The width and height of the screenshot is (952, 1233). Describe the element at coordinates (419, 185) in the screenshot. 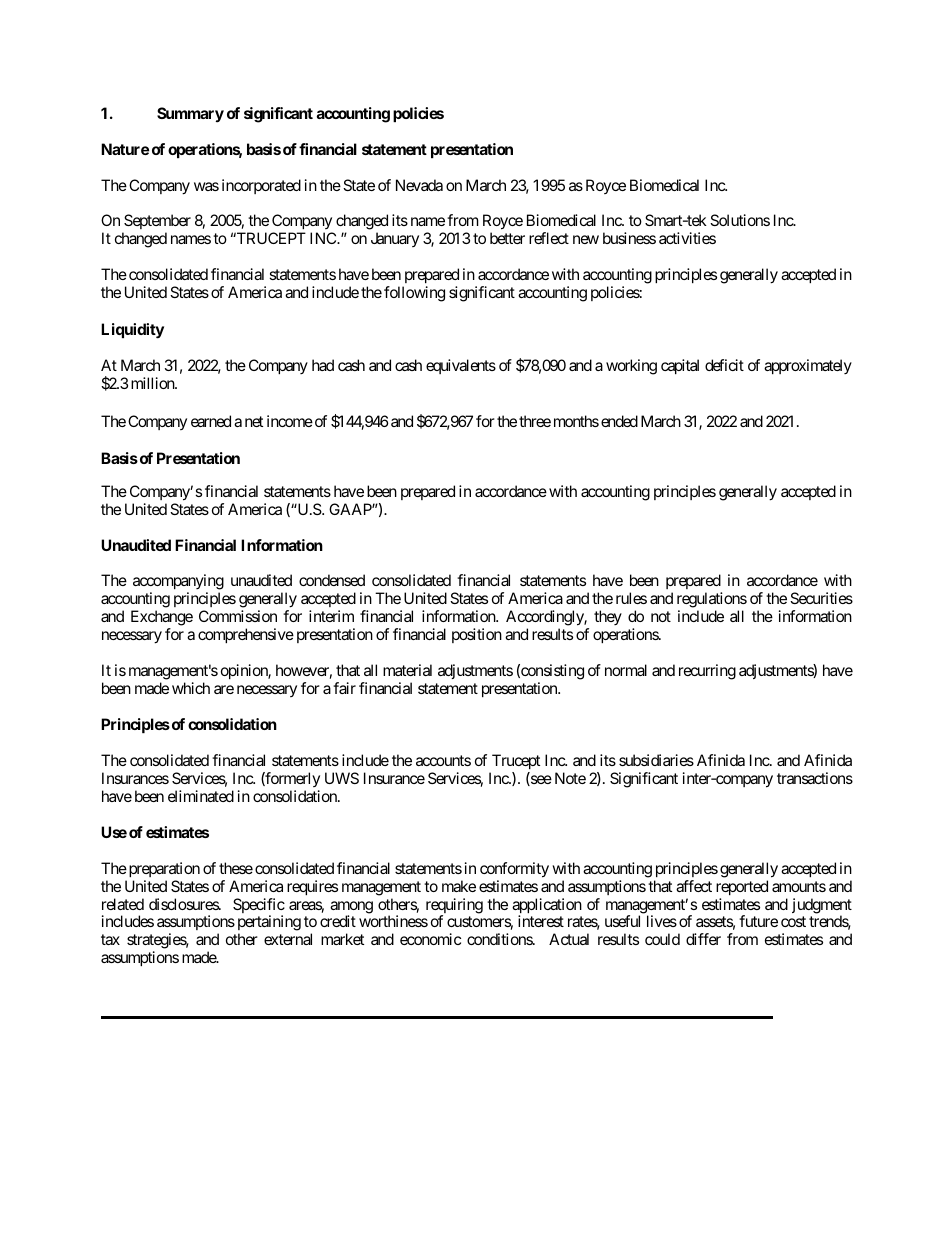

I see `Nevada` at that location.
